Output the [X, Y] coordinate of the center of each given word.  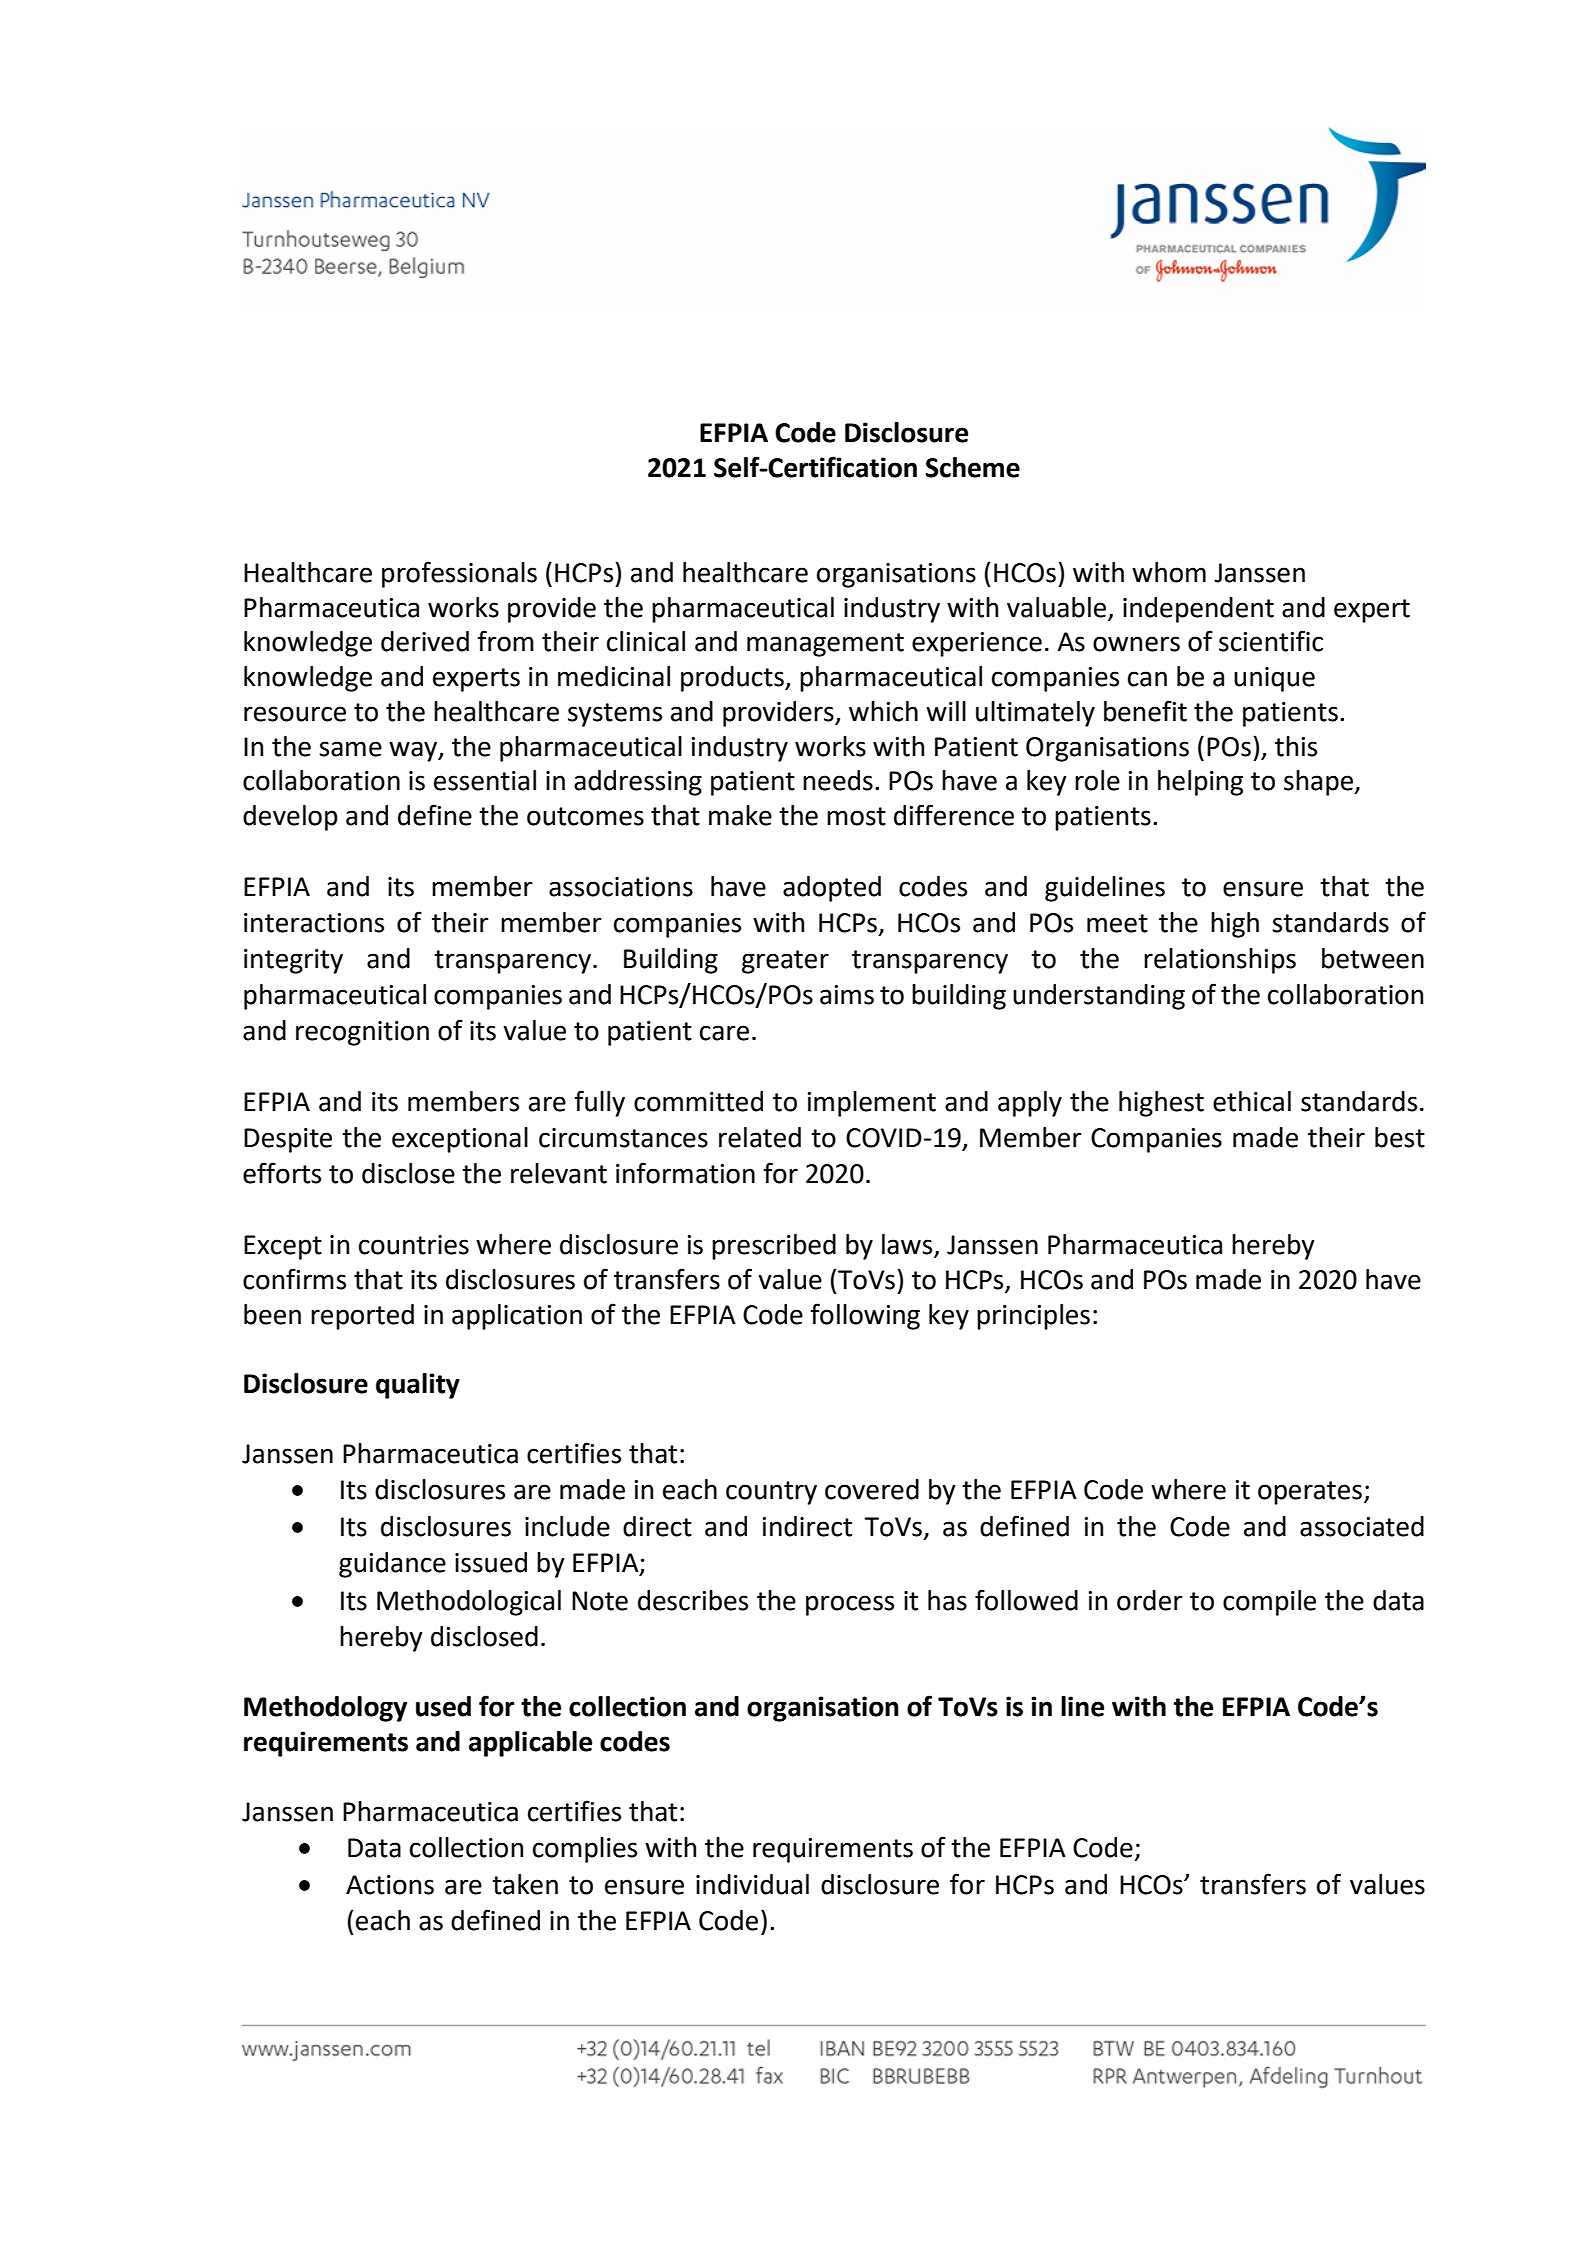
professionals [459, 574]
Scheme [972, 467]
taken [525, 1884]
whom [1169, 572]
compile [1269, 1603]
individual [752, 1884]
